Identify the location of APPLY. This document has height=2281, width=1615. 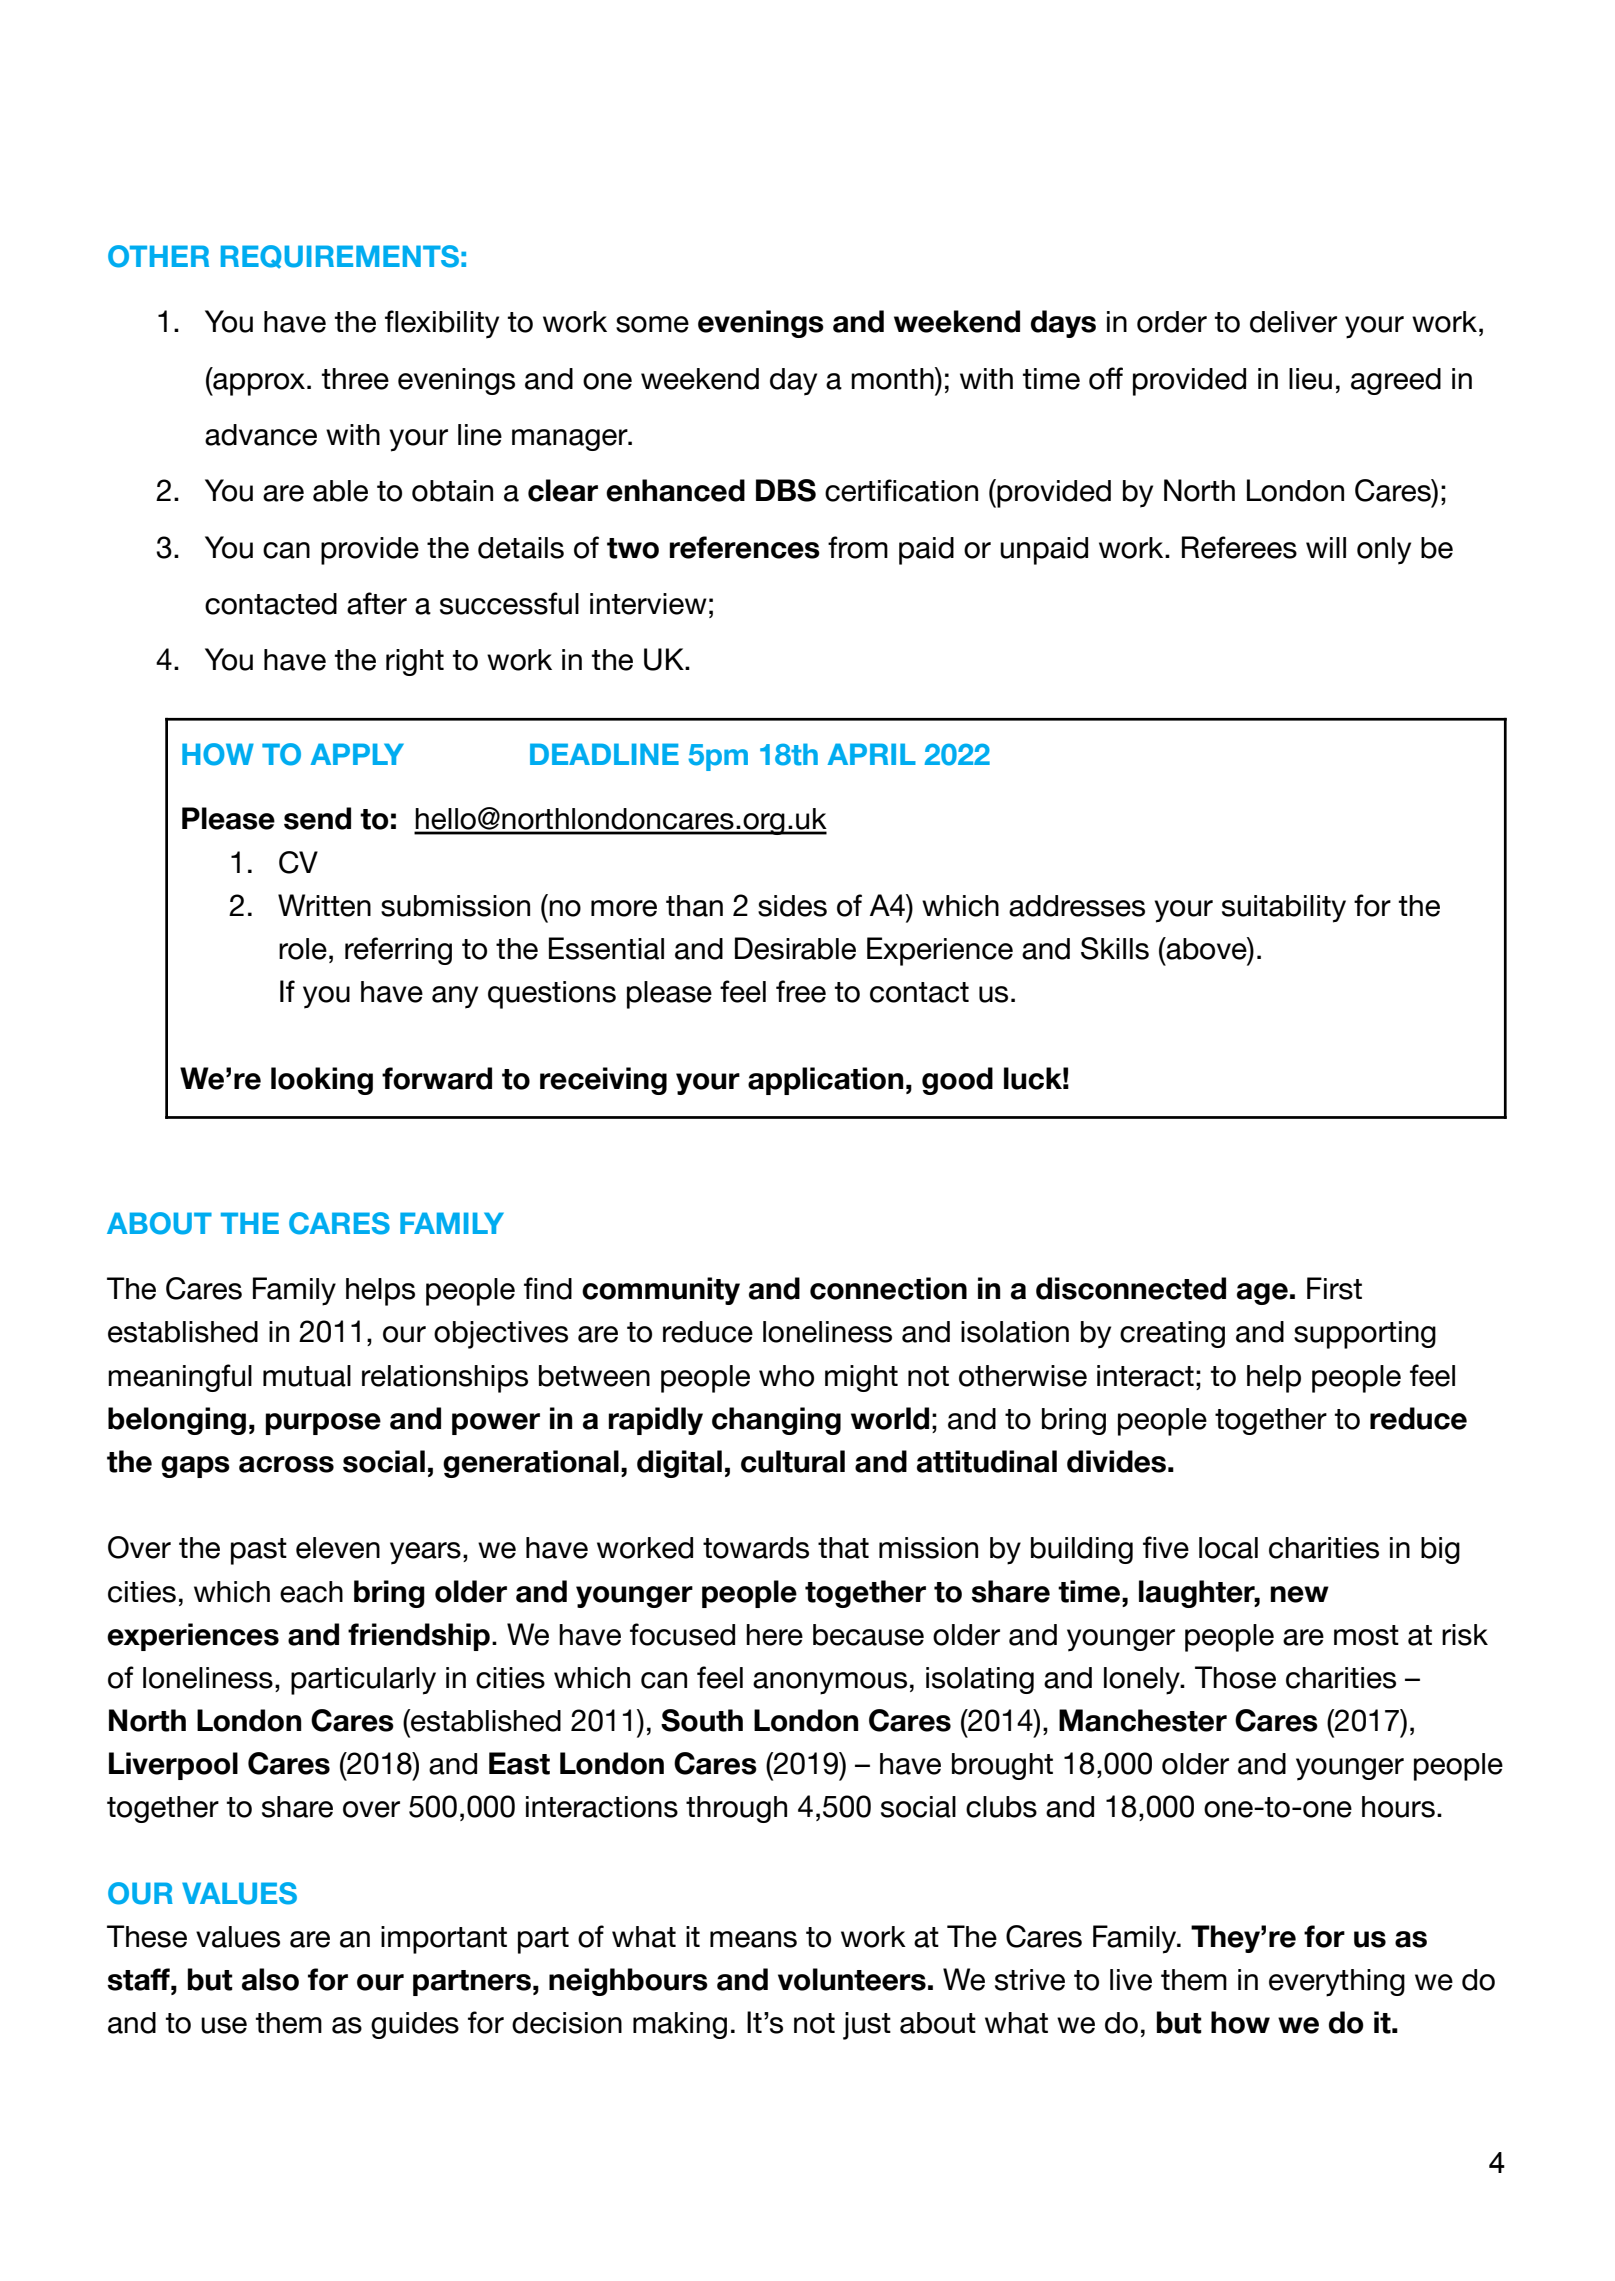
(357, 754).
